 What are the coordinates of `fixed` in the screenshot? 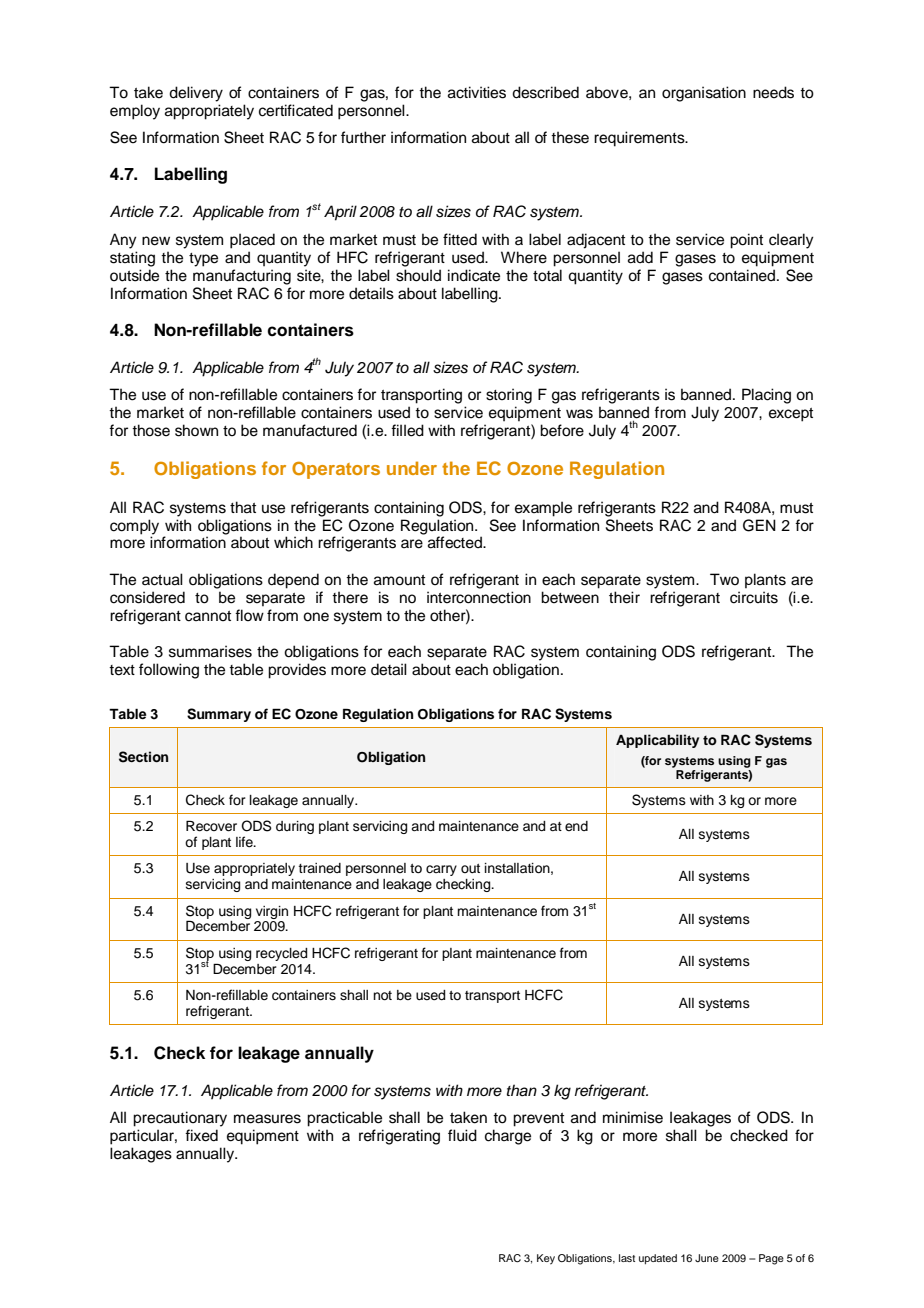 It's located at (201, 1135).
